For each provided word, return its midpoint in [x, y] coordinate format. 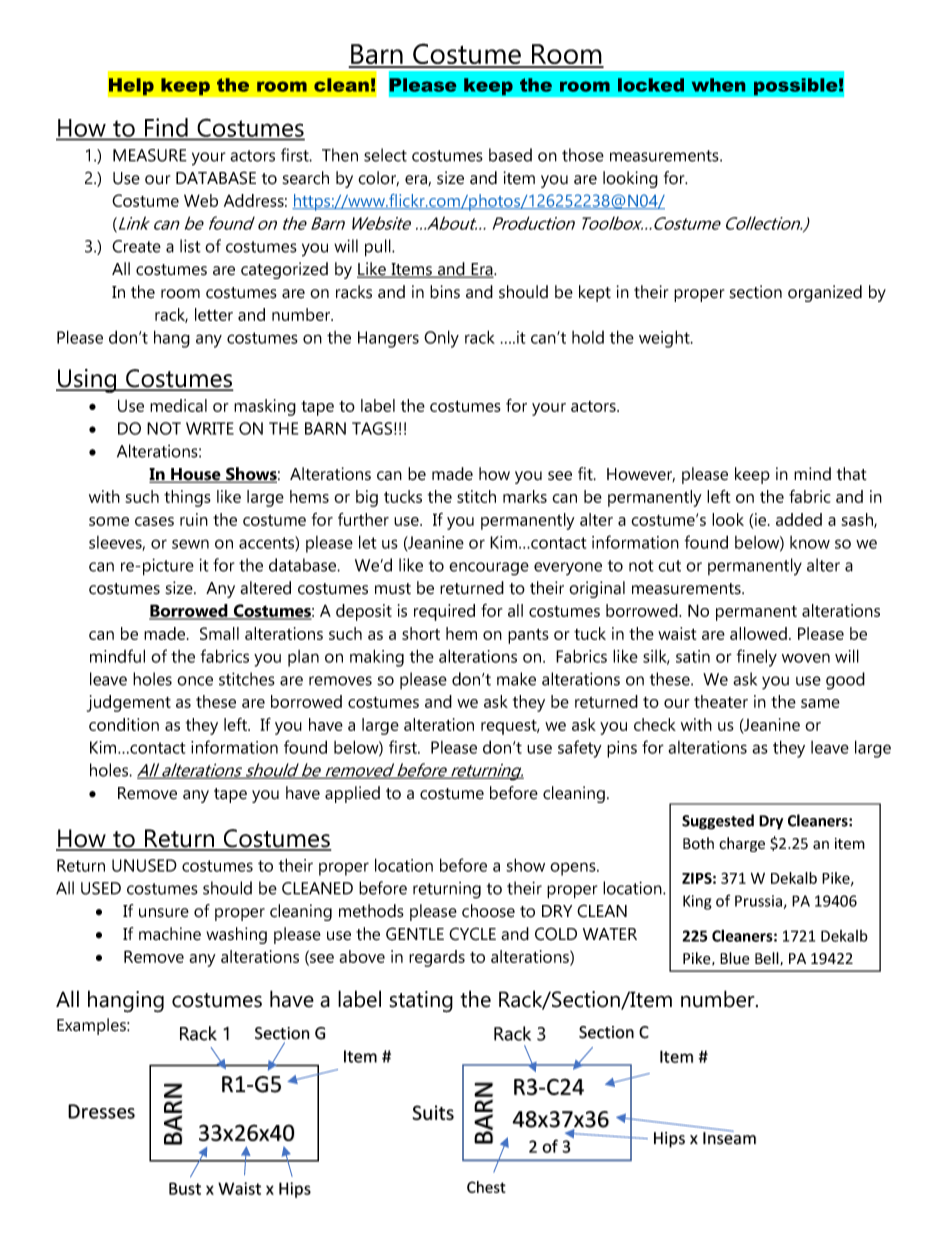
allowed [758, 633]
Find [166, 127]
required [444, 612]
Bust [185, 1188]
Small [219, 633]
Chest [486, 1187]
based [510, 155]
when [718, 85]
